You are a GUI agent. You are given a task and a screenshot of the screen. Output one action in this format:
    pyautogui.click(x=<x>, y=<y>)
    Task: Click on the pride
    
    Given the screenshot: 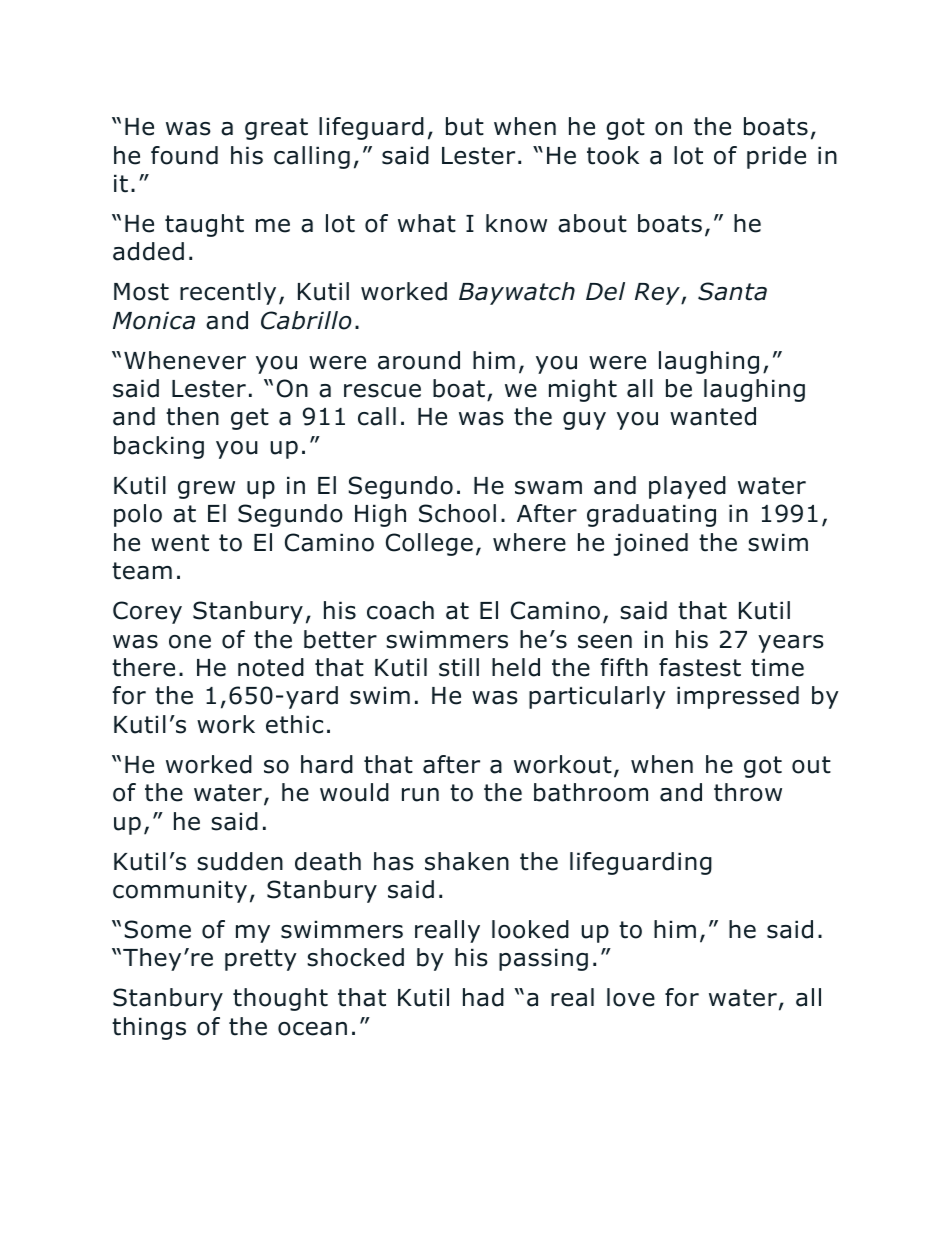 What is the action you would take?
    pyautogui.click(x=776, y=157)
